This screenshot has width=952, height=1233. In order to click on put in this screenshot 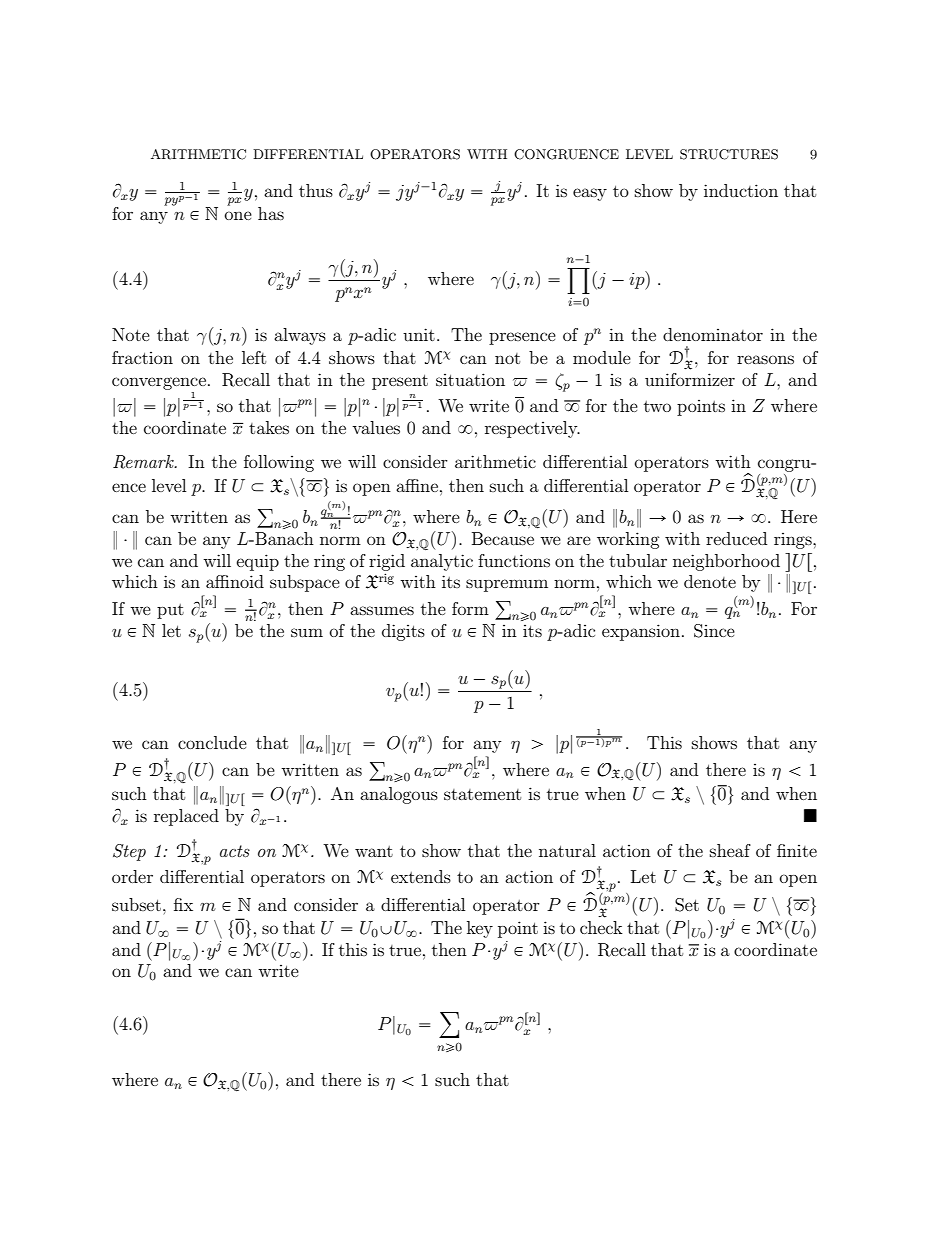, I will do `click(170, 611)`.
